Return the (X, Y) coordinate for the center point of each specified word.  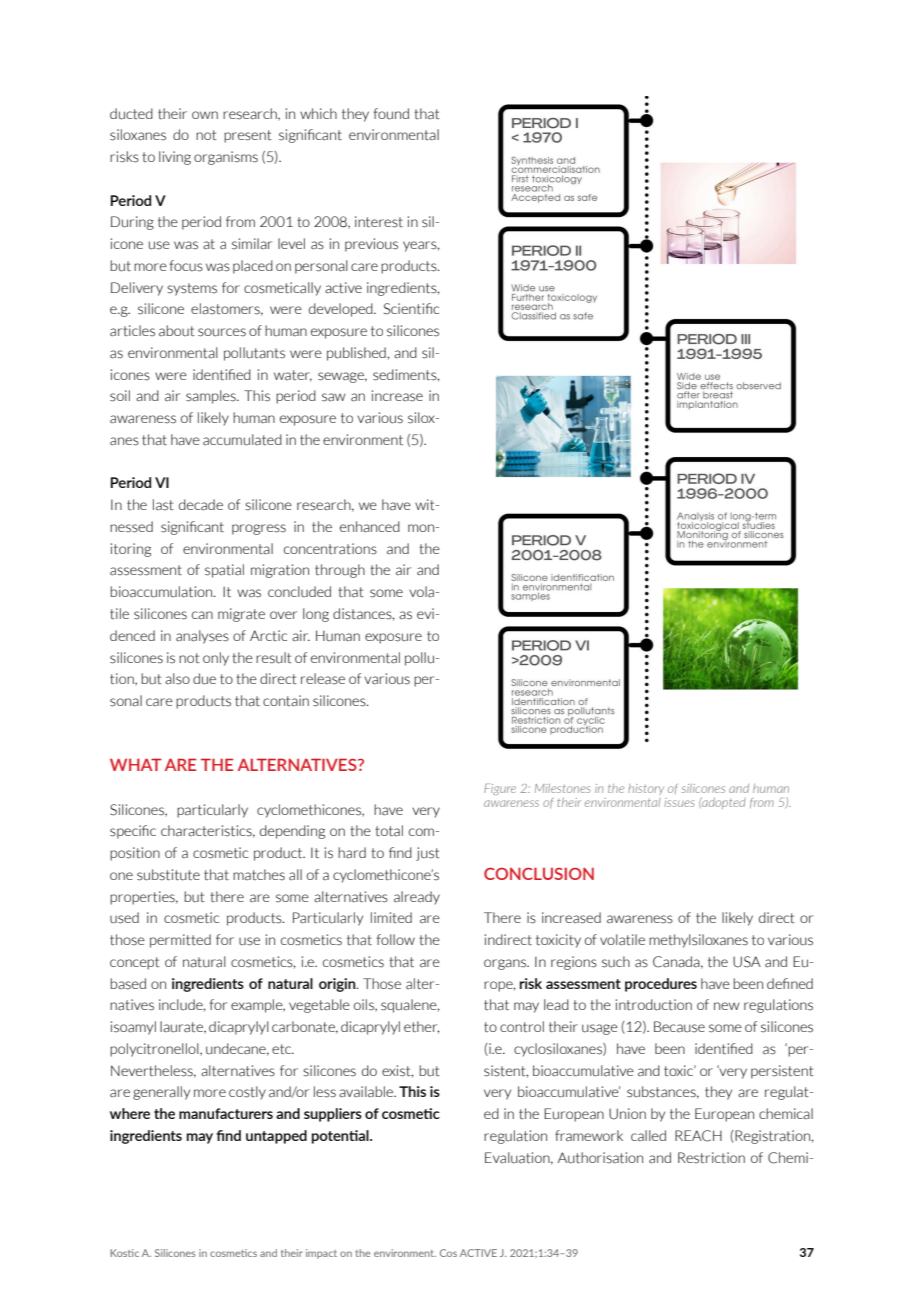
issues (679, 802)
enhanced (370, 527)
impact (321, 1254)
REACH (698, 1136)
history (646, 789)
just (428, 854)
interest (379, 222)
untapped (276, 1137)
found (391, 114)
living (175, 158)
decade (201, 505)
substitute (168, 875)
